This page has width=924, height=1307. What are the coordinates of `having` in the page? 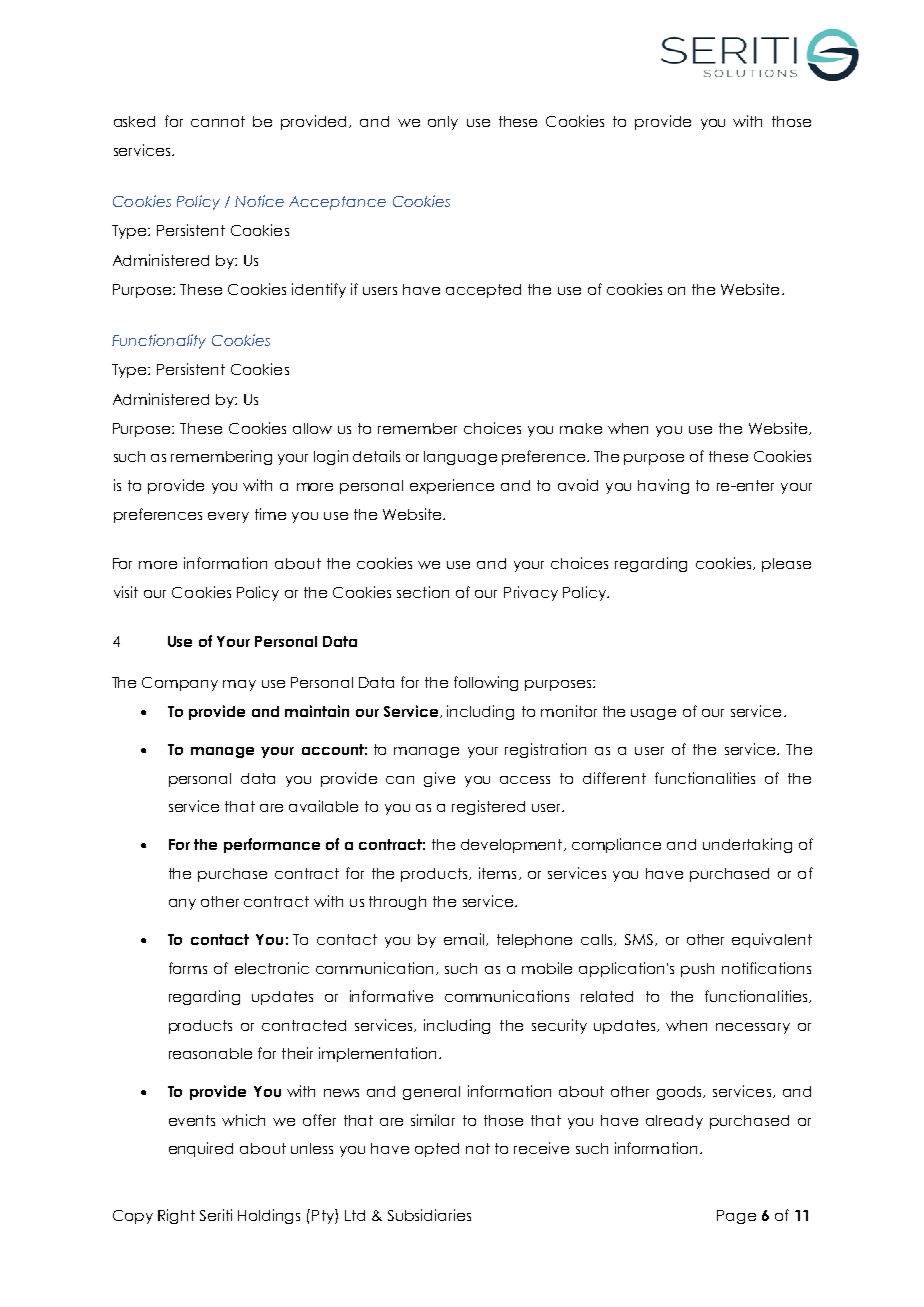 It's located at (663, 486).
